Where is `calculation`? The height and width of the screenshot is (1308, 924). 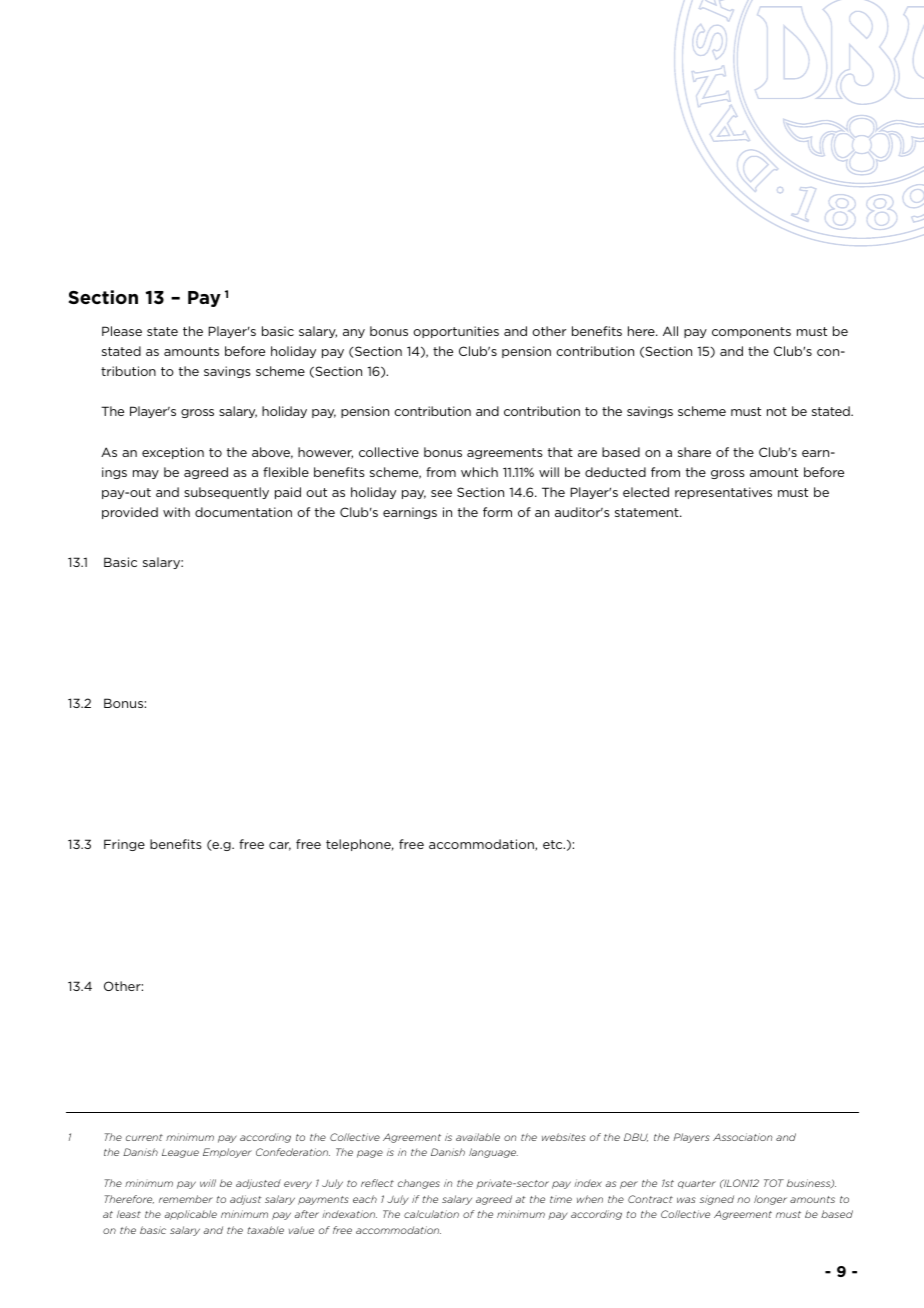 calculation is located at coordinates (431, 1214).
